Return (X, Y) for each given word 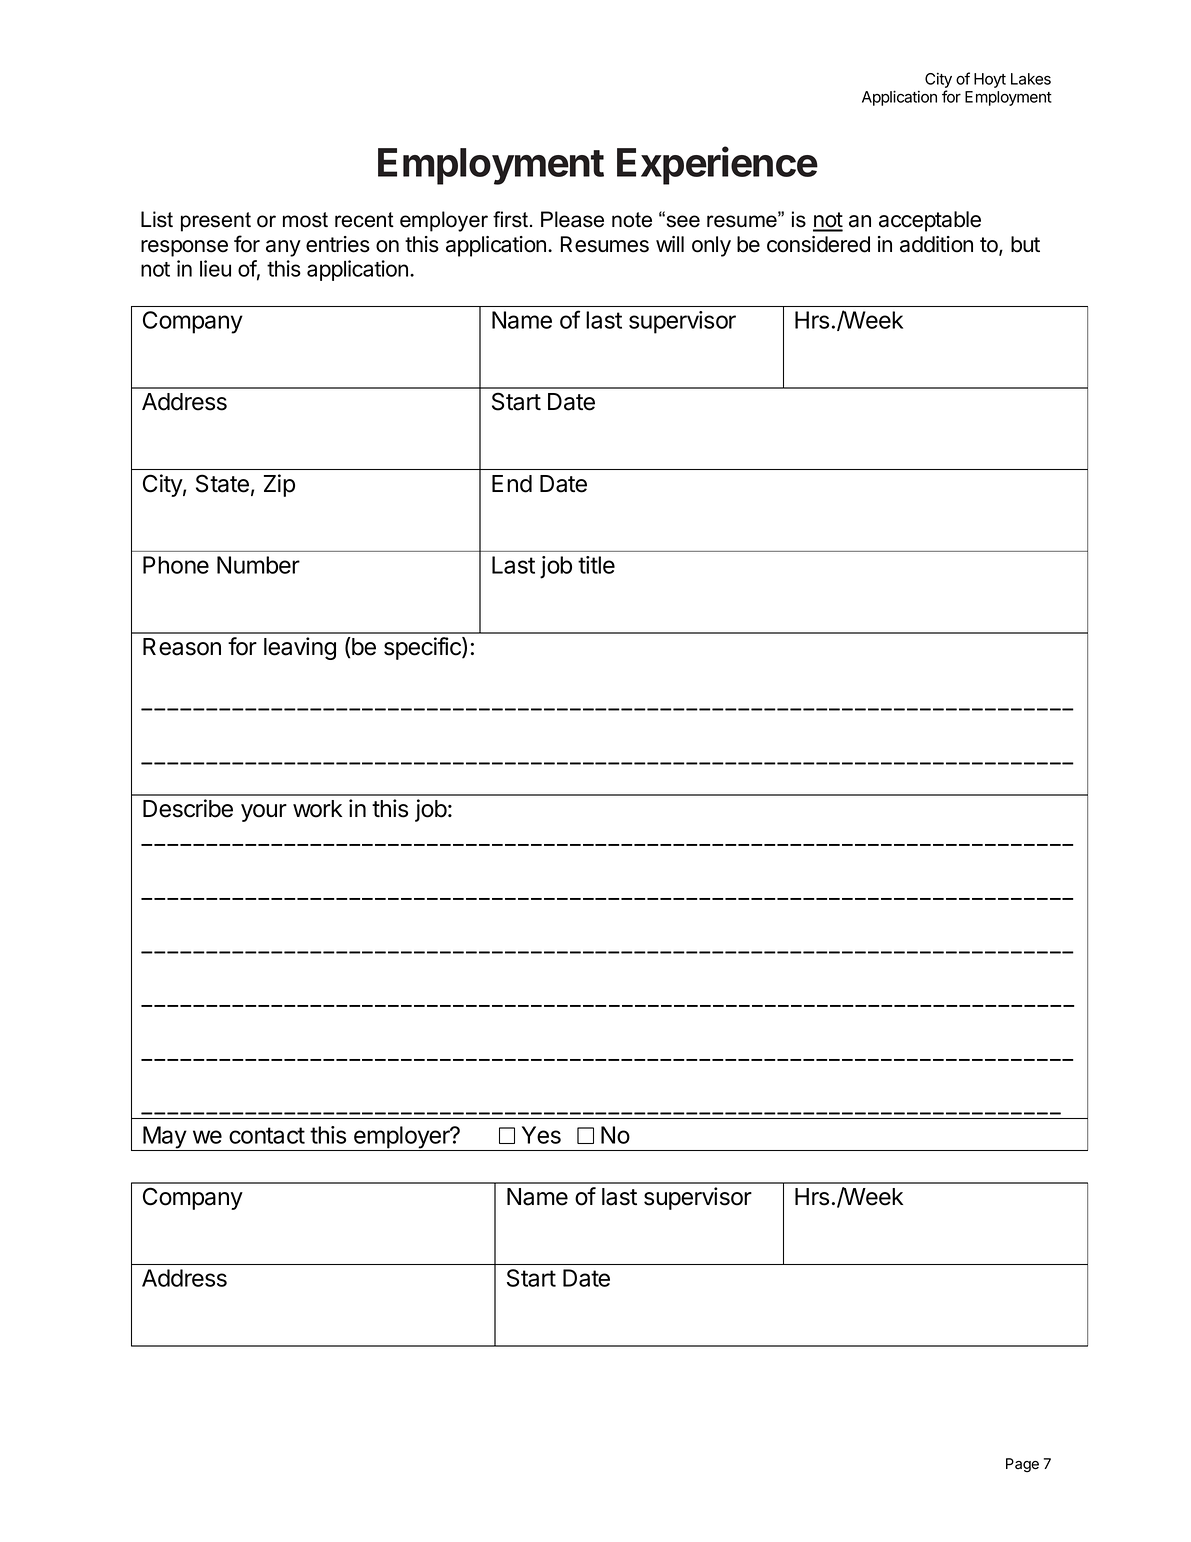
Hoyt (990, 80)
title (596, 565)
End (512, 484)
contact (267, 1135)
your (264, 813)
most (305, 220)
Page (1022, 1465)
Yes (541, 1135)
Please (572, 219)
